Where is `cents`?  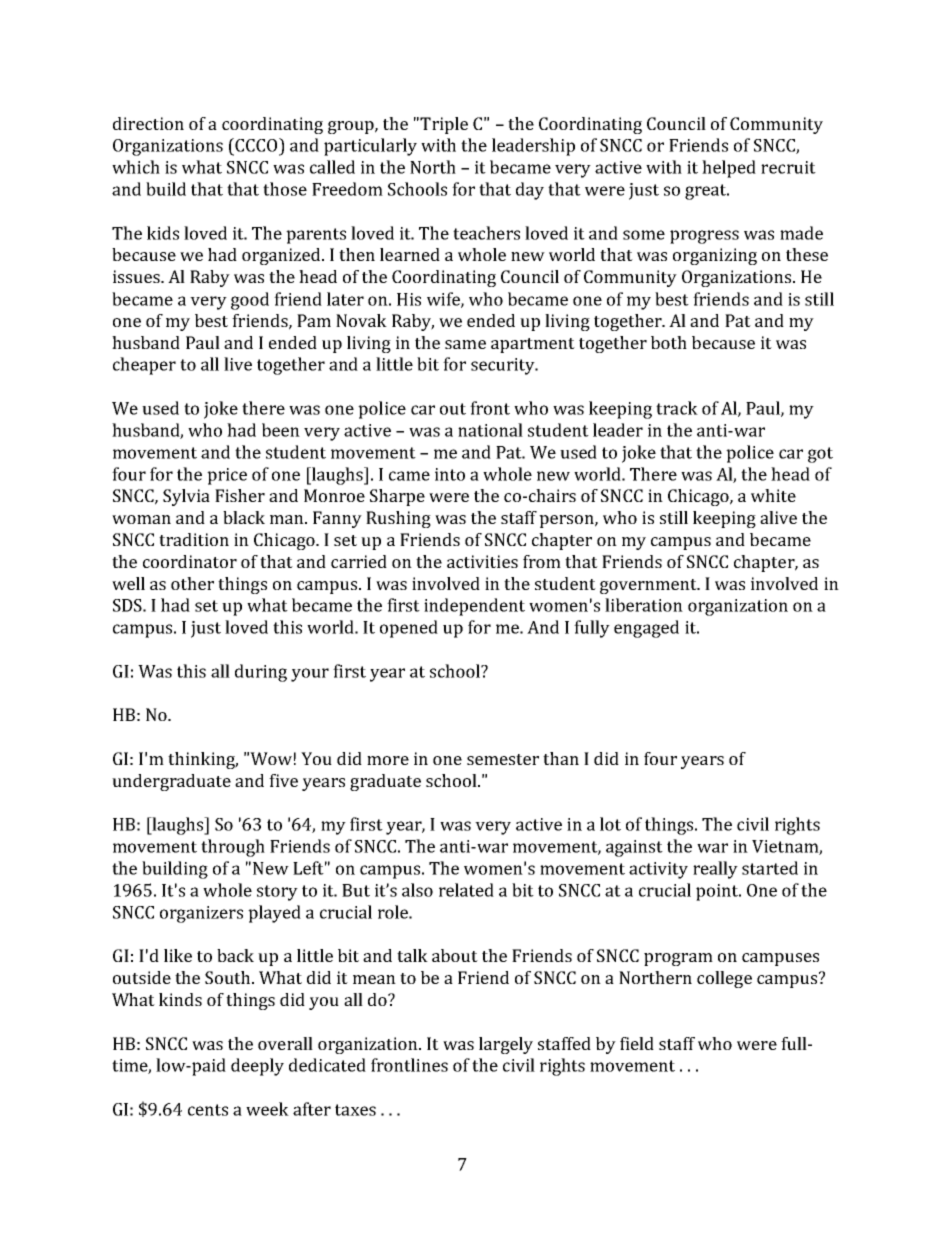 cents is located at coordinates (208, 1110).
